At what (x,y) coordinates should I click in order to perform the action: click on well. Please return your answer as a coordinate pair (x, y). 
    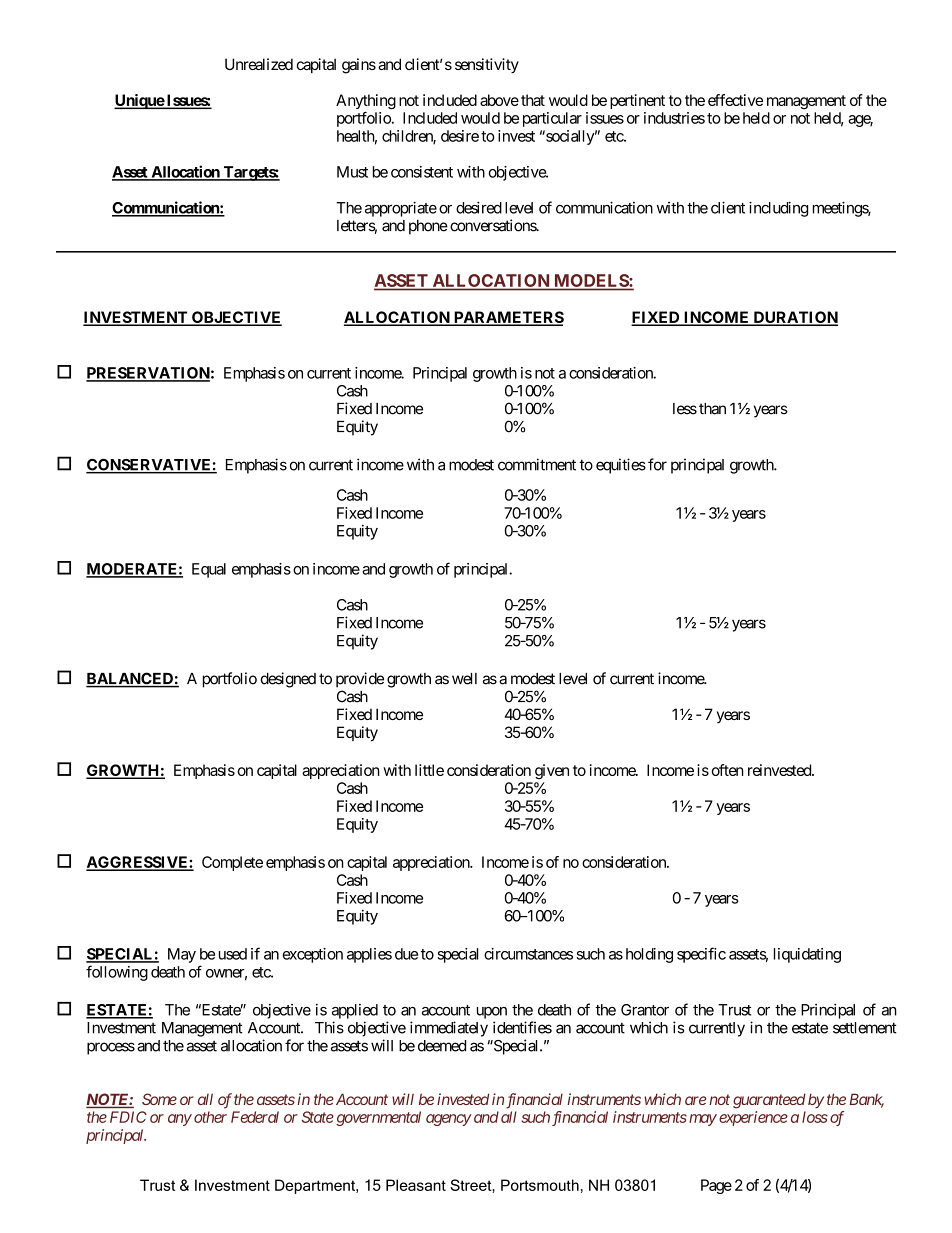
    Looking at the image, I should click on (464, 679).
